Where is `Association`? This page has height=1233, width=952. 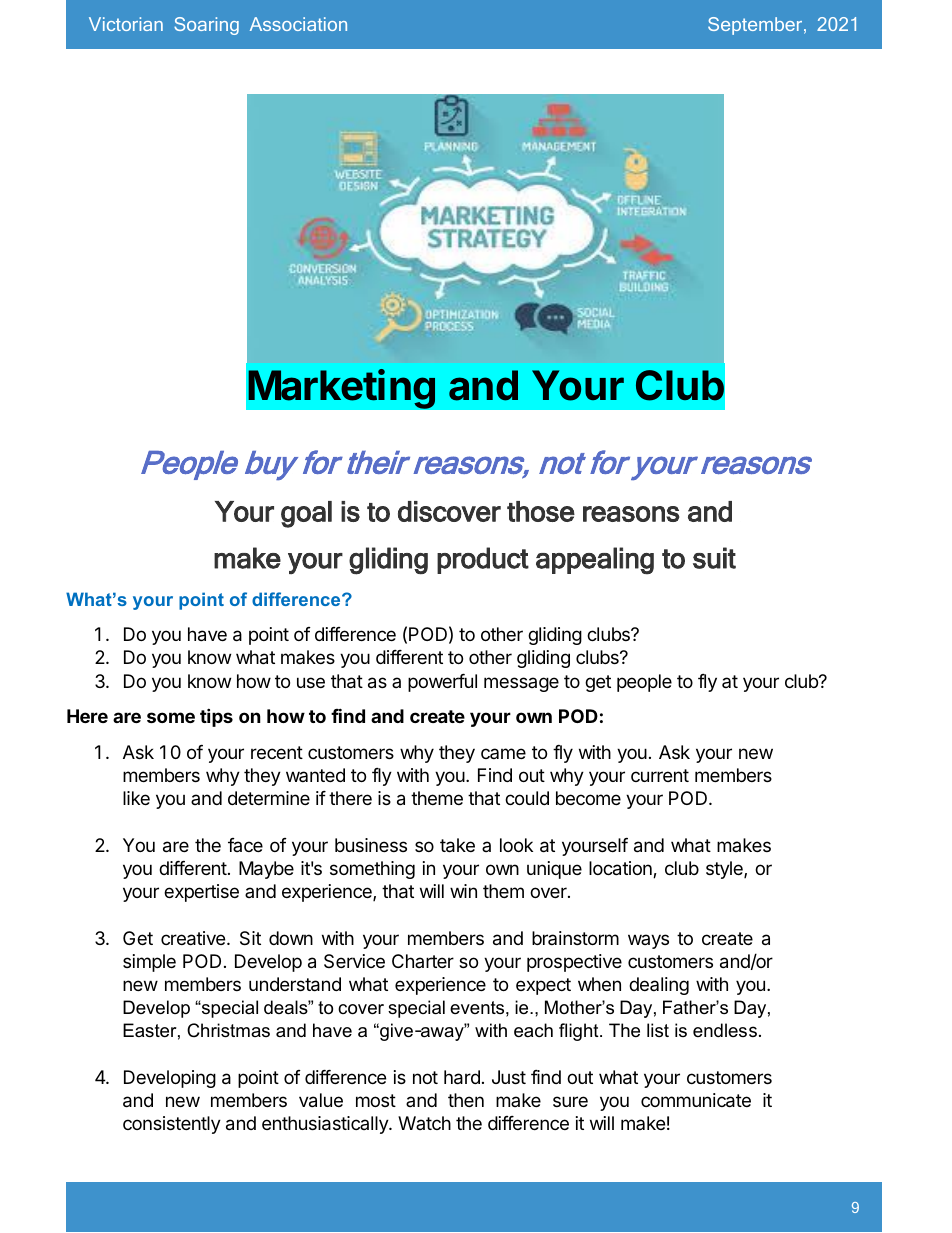
Association is located at coordinates (298, 24).
